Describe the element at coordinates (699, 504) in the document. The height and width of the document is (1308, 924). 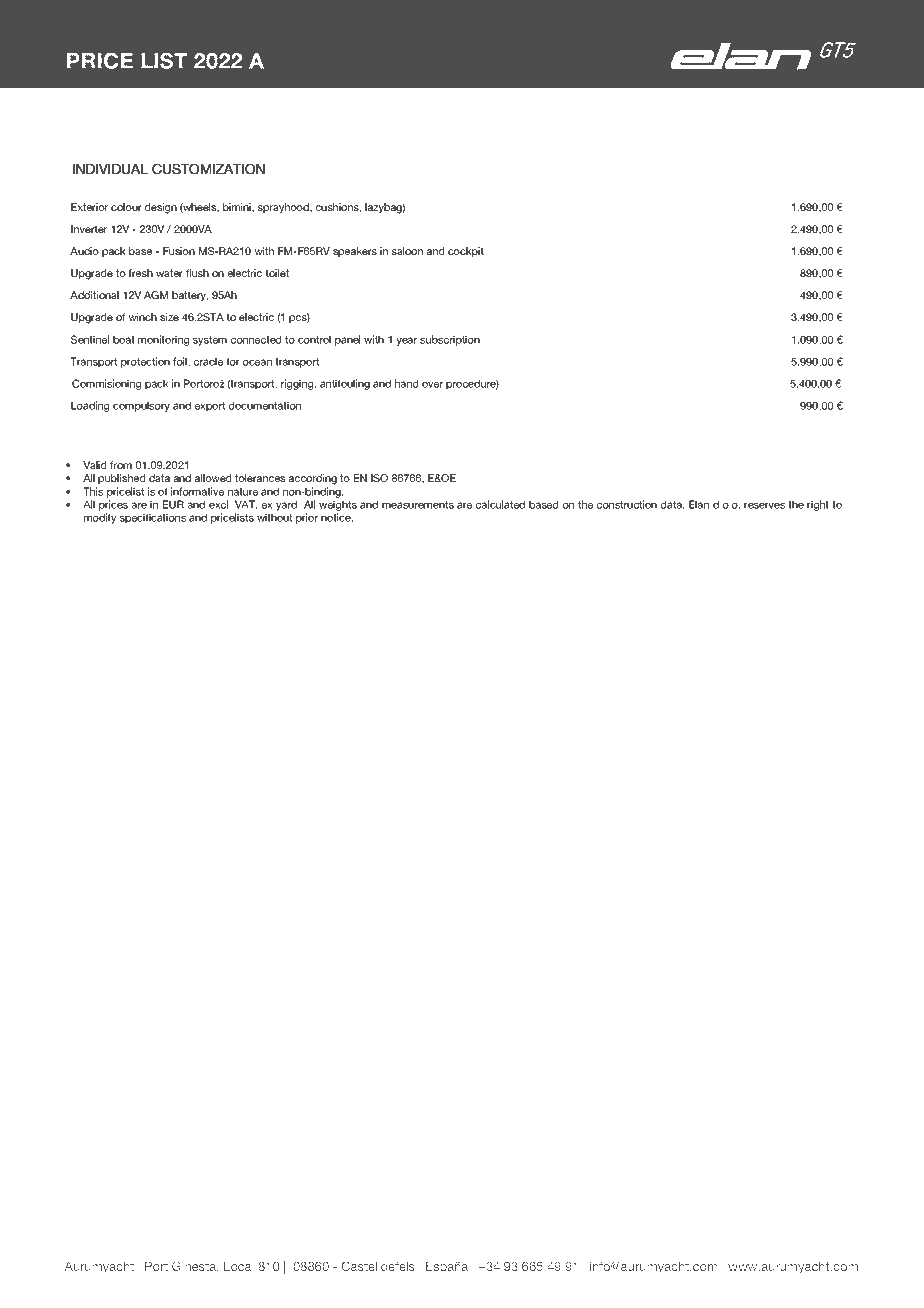
I see `Elan` at that location.
